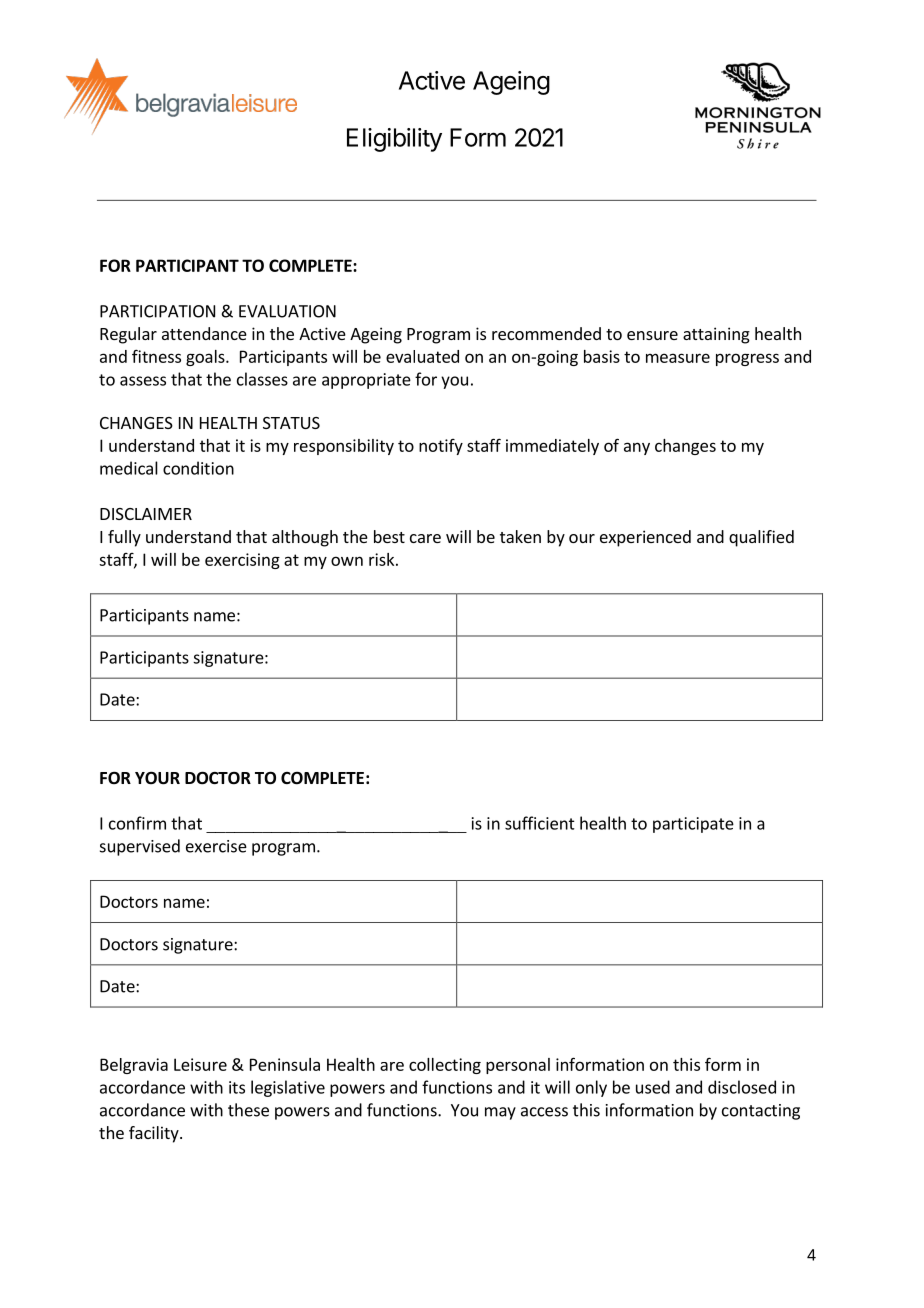 Image resolution: width=924 pixels, height=1308 pixels. I want to click on condition, so click(198, 468).
